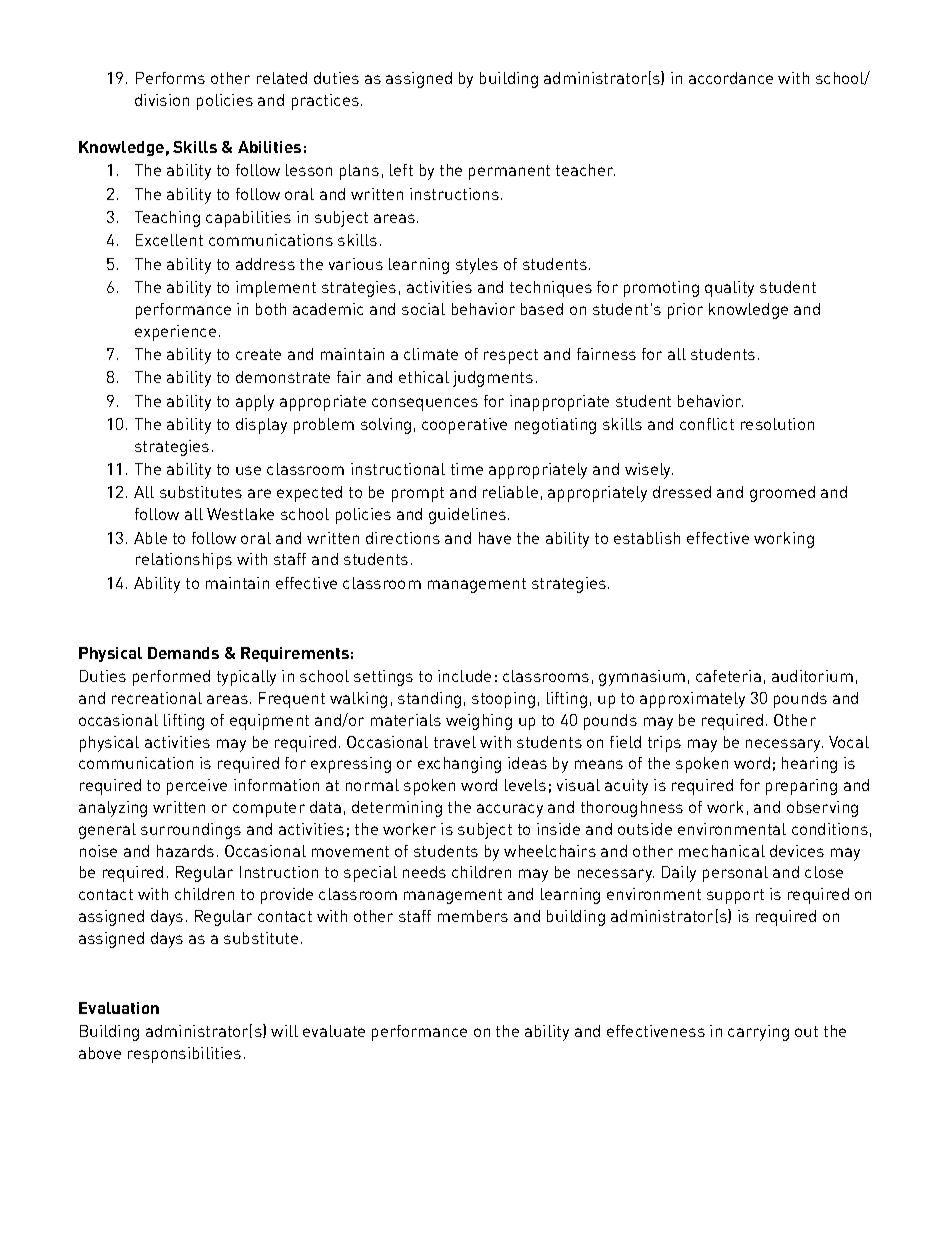 This screenshot has width=952, height=1233. Describe the element at coordinates (729, 289) in the screenshot. I see `quality` at that location.
